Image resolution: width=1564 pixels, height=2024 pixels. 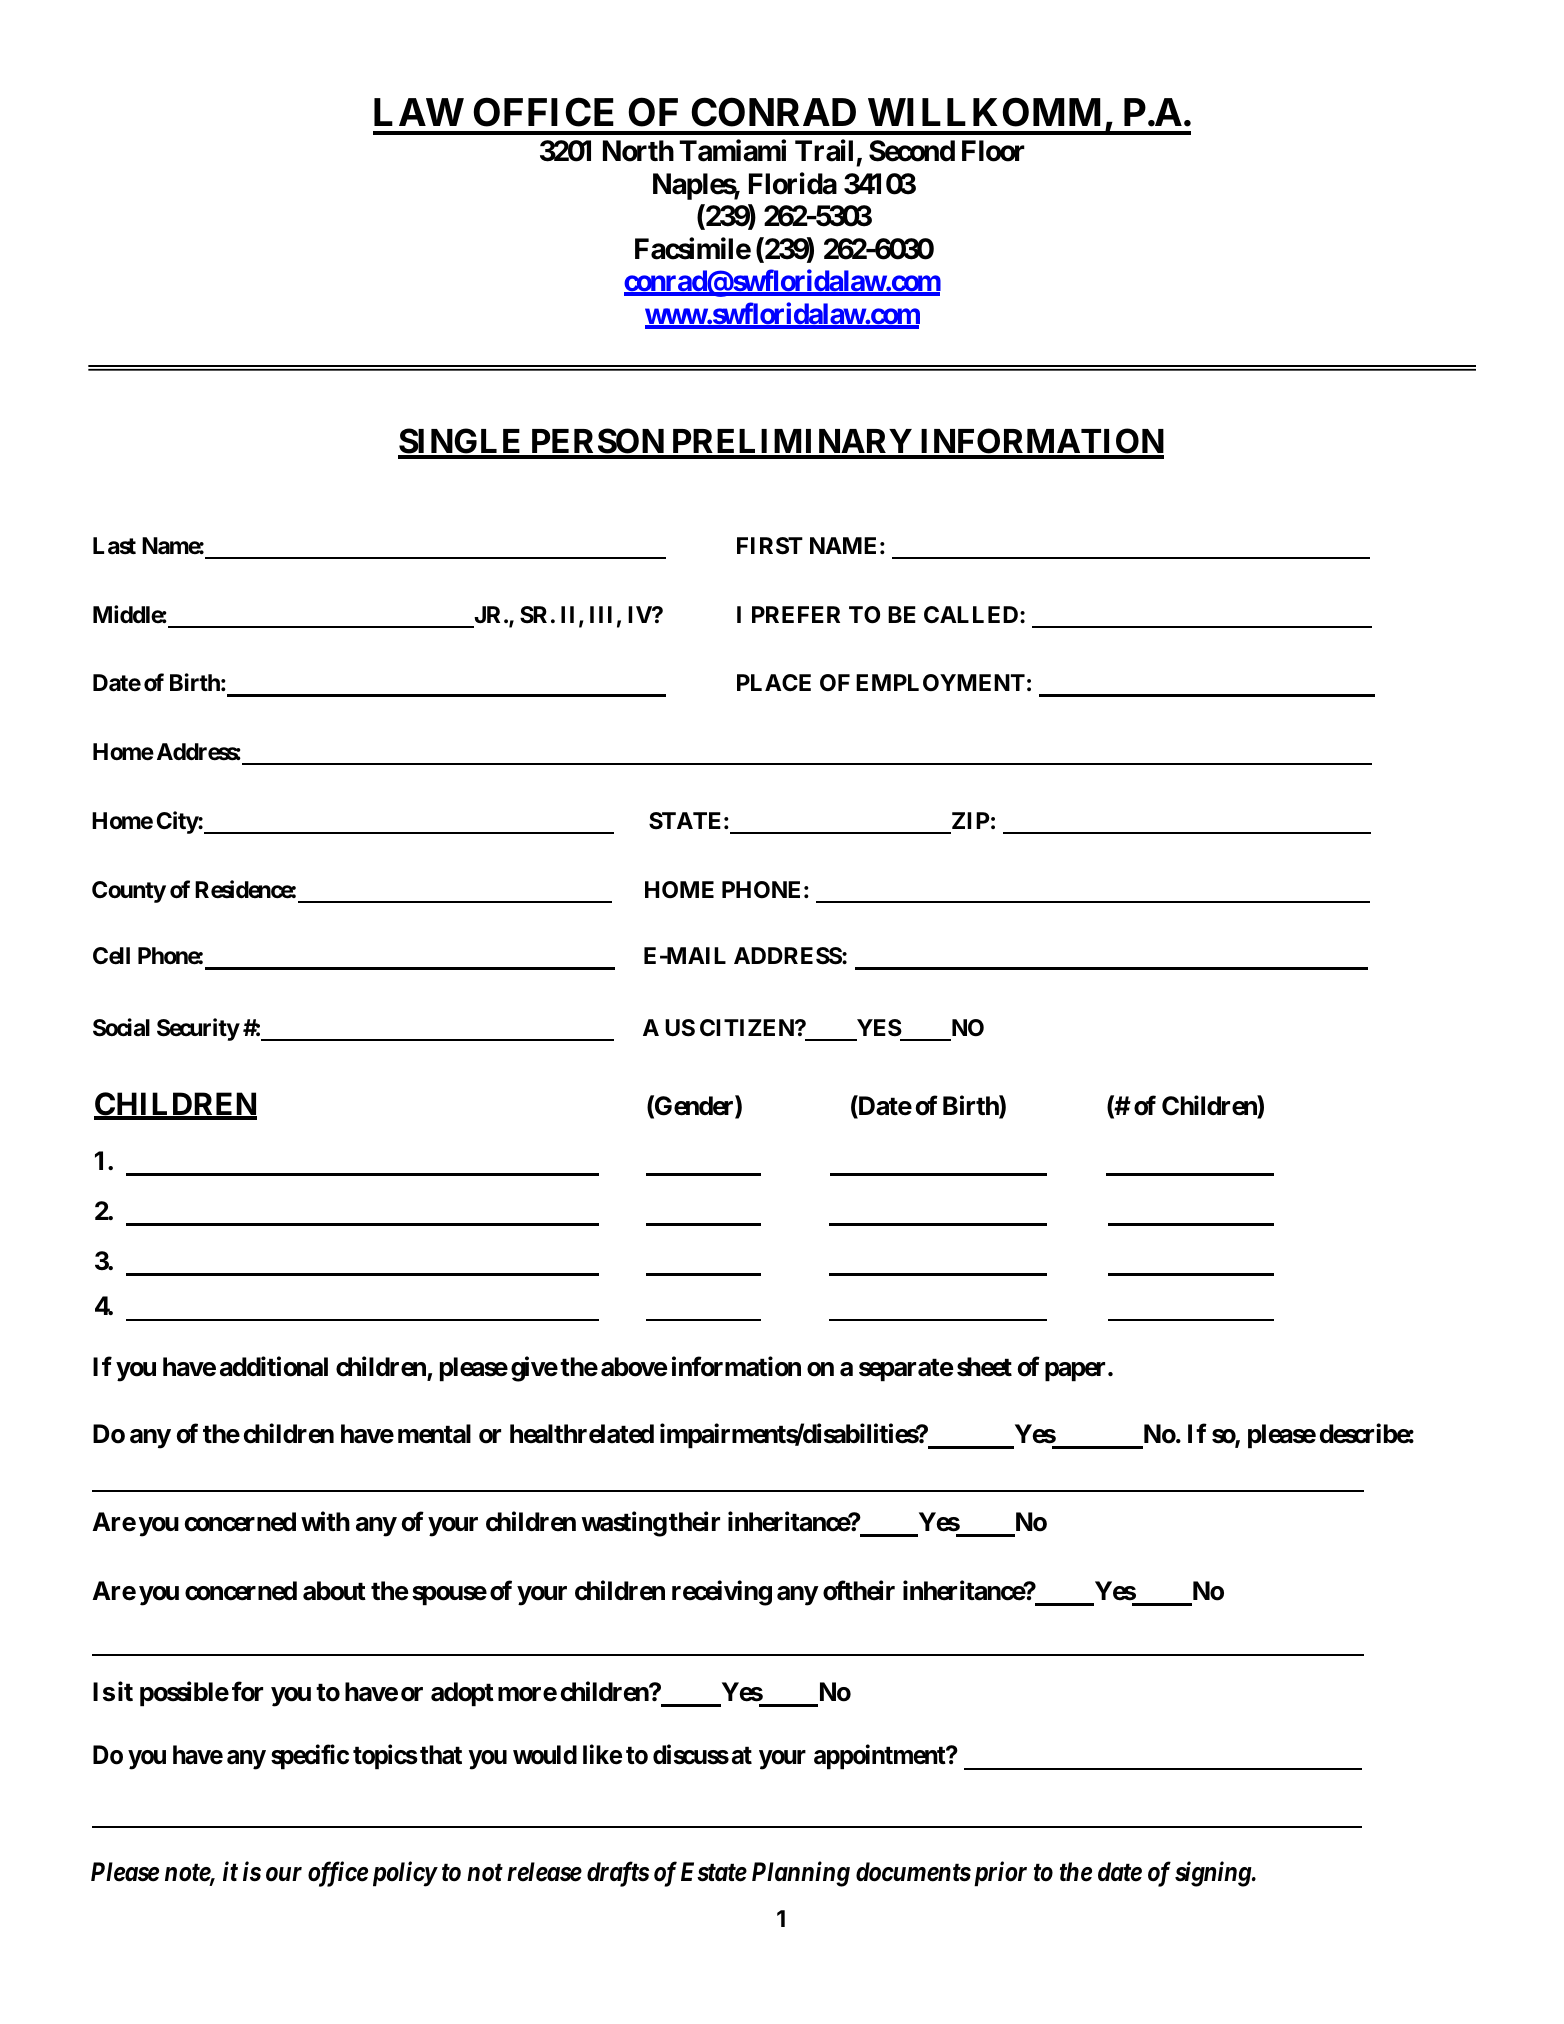 I want to click on County, so click(x=129, y=892).
